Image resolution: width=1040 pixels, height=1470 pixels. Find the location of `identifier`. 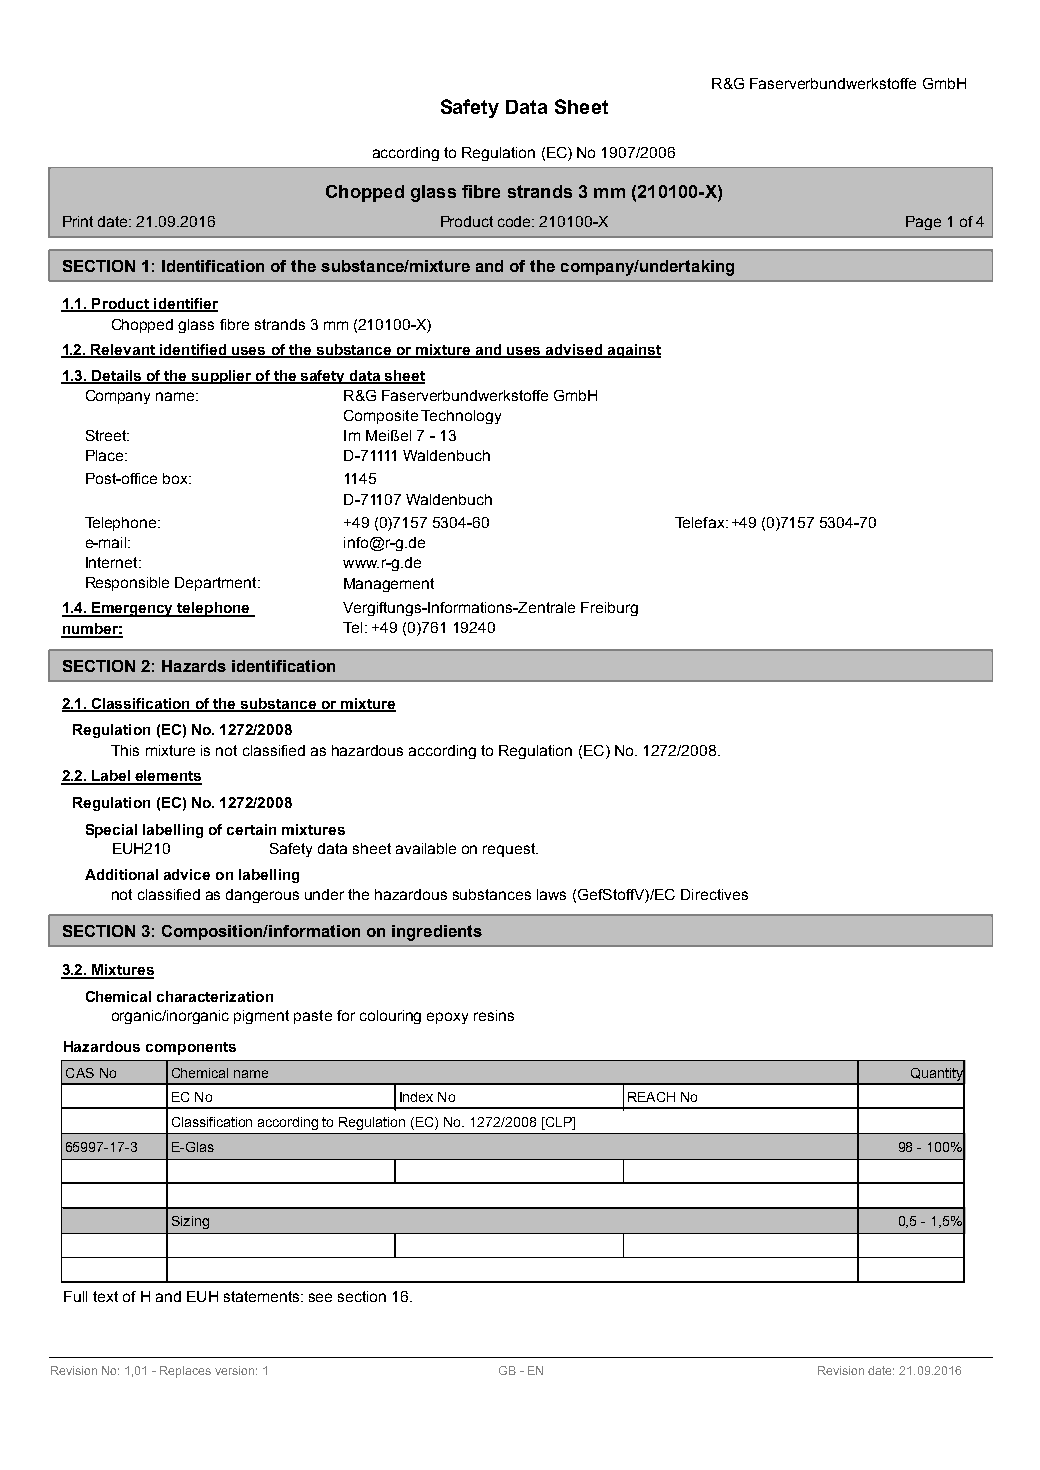

identifier is located at coordinates (185, 304).
